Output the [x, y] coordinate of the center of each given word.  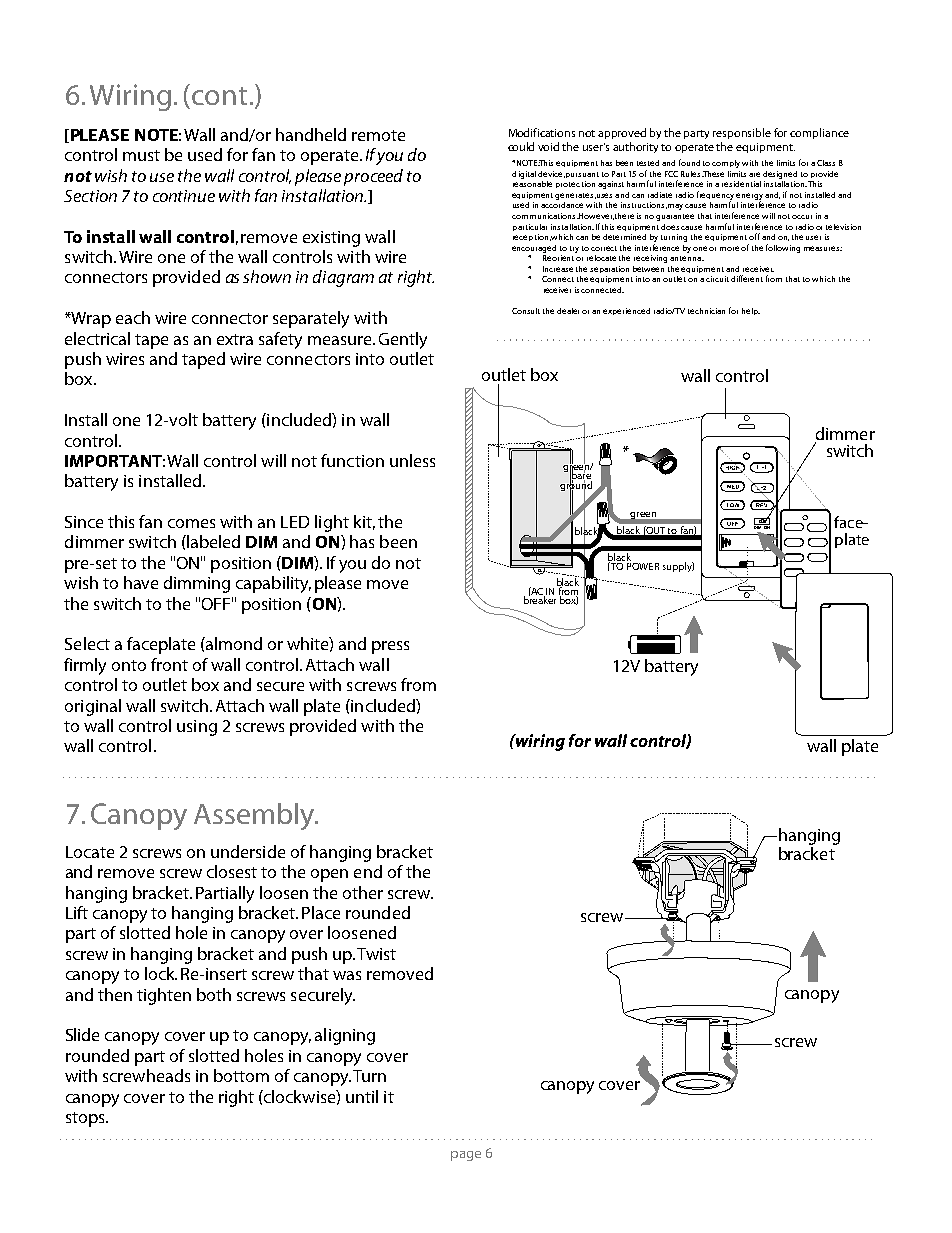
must [141, 155]
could [521, 146]
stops [86, 1119]
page [466, 1156]
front [169, 664]
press [390, 647]
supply [678, 567]
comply [727, 164]
